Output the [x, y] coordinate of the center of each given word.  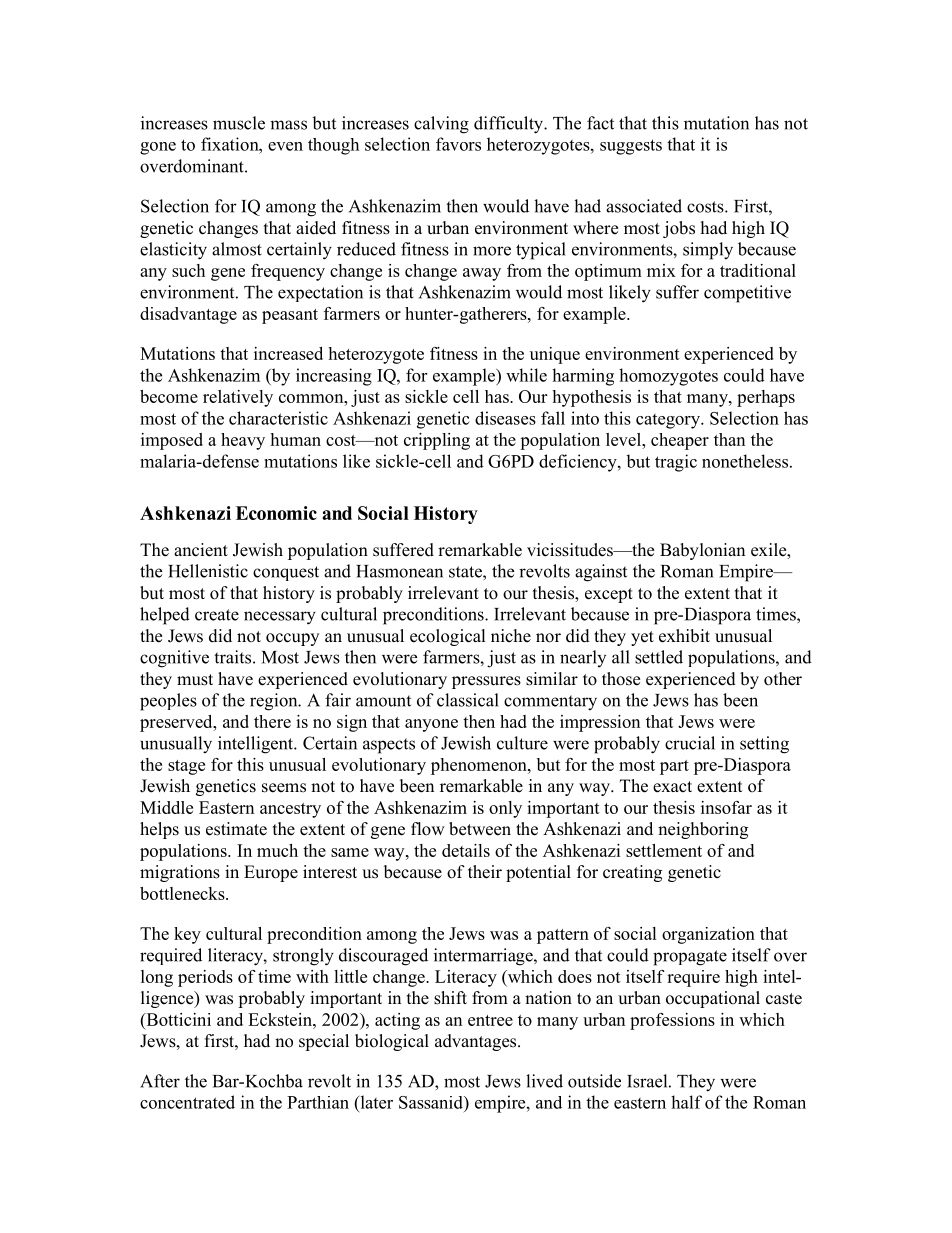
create [217, 615]
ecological [448, 637]
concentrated [187, 1102]
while [526, 375]
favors [458, 144]
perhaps [766, 398]
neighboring [703, 830]
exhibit [684, 636]
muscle [239, 123]
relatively [238, 398]
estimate [236, 829]
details [466, 850]
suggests [631, 147]
